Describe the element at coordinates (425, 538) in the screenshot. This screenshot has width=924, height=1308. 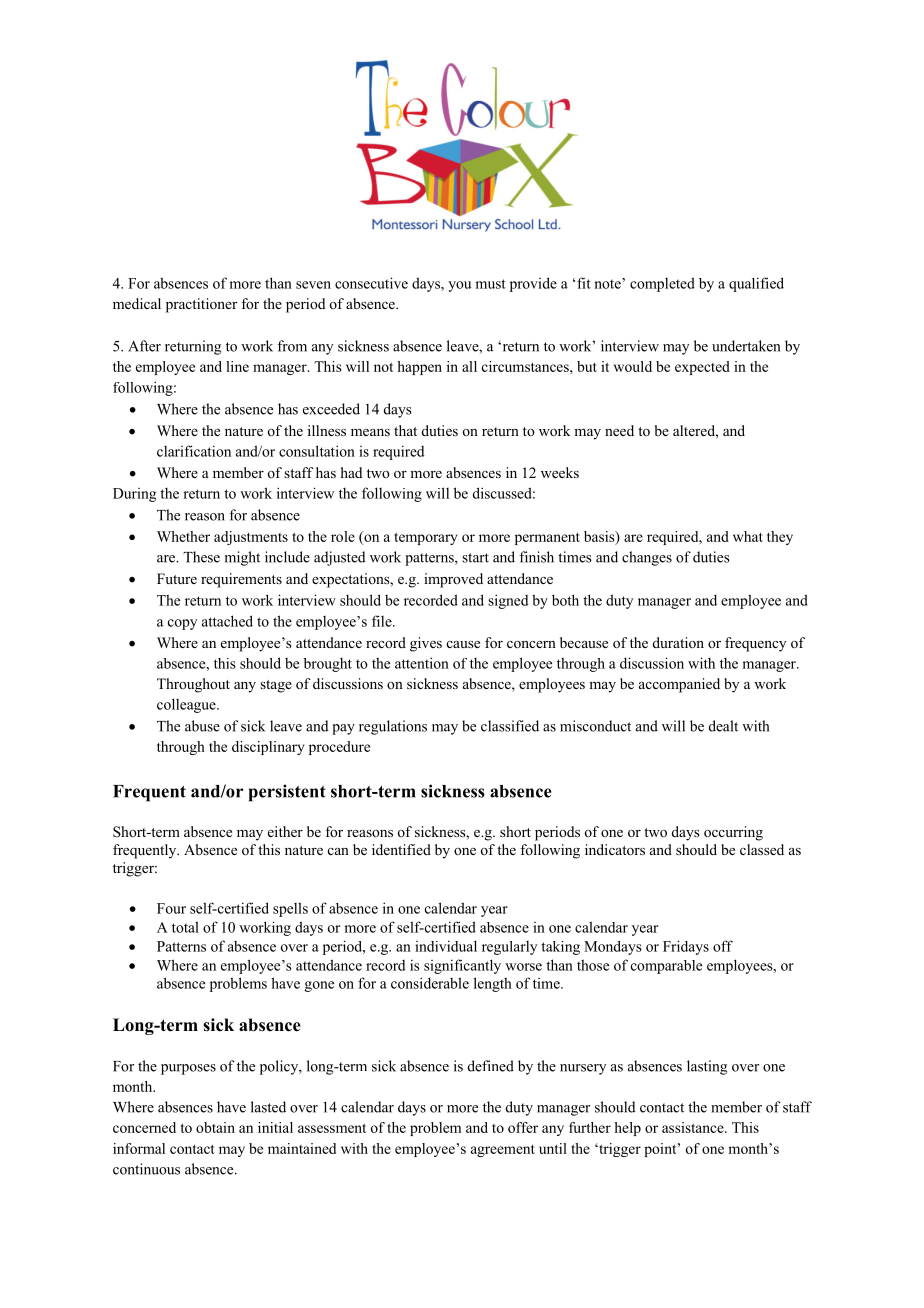
I see `temporary` at that location.
